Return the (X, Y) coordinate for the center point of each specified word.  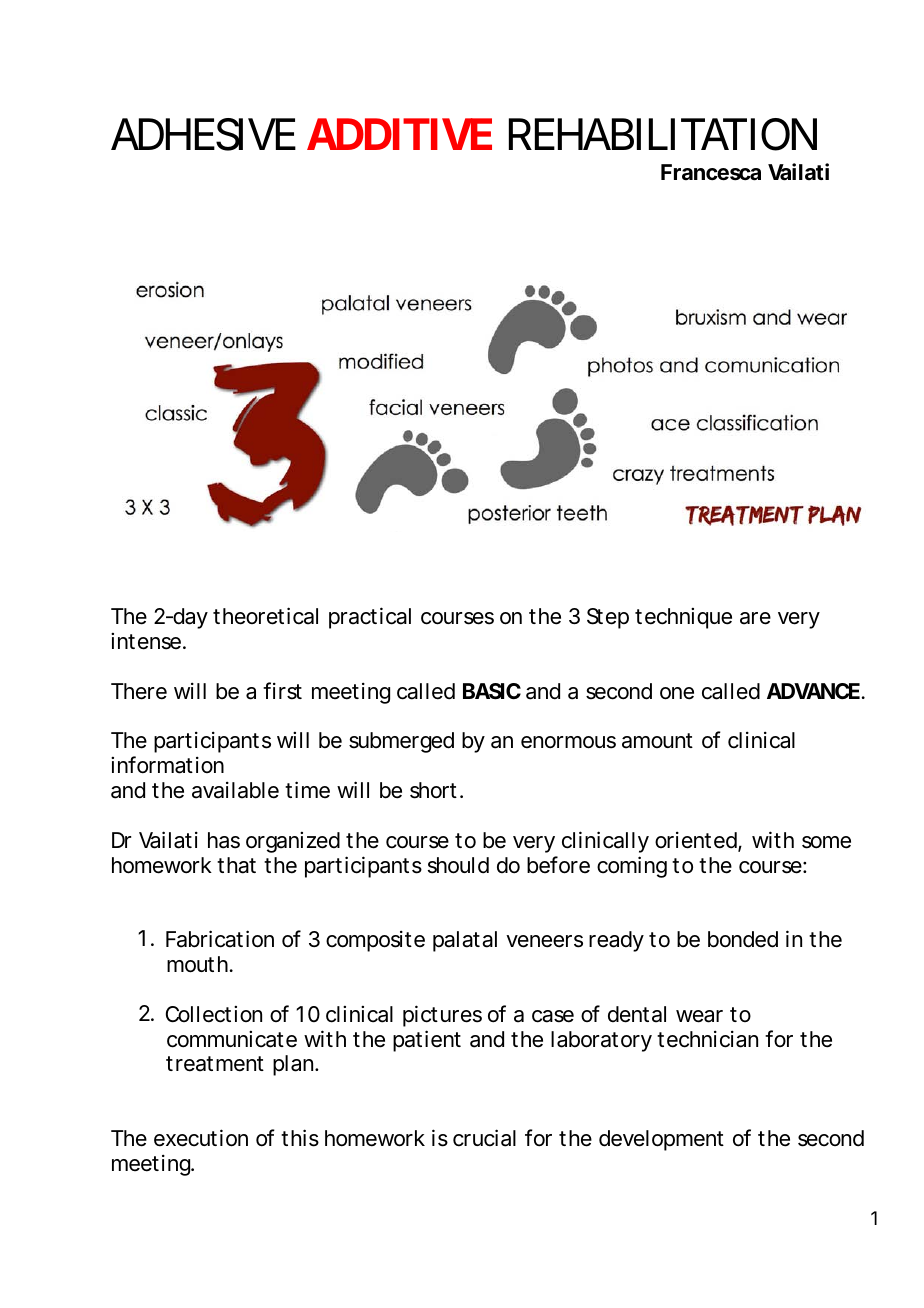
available (235, 790)
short (435, 790)
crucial (484, 1138)
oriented (697, 841)
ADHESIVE (203, 134)
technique (683, 618)
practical (370, 618)
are (755, 618)
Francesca (711, 172)
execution (201, 1138)
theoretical (265, 616)
